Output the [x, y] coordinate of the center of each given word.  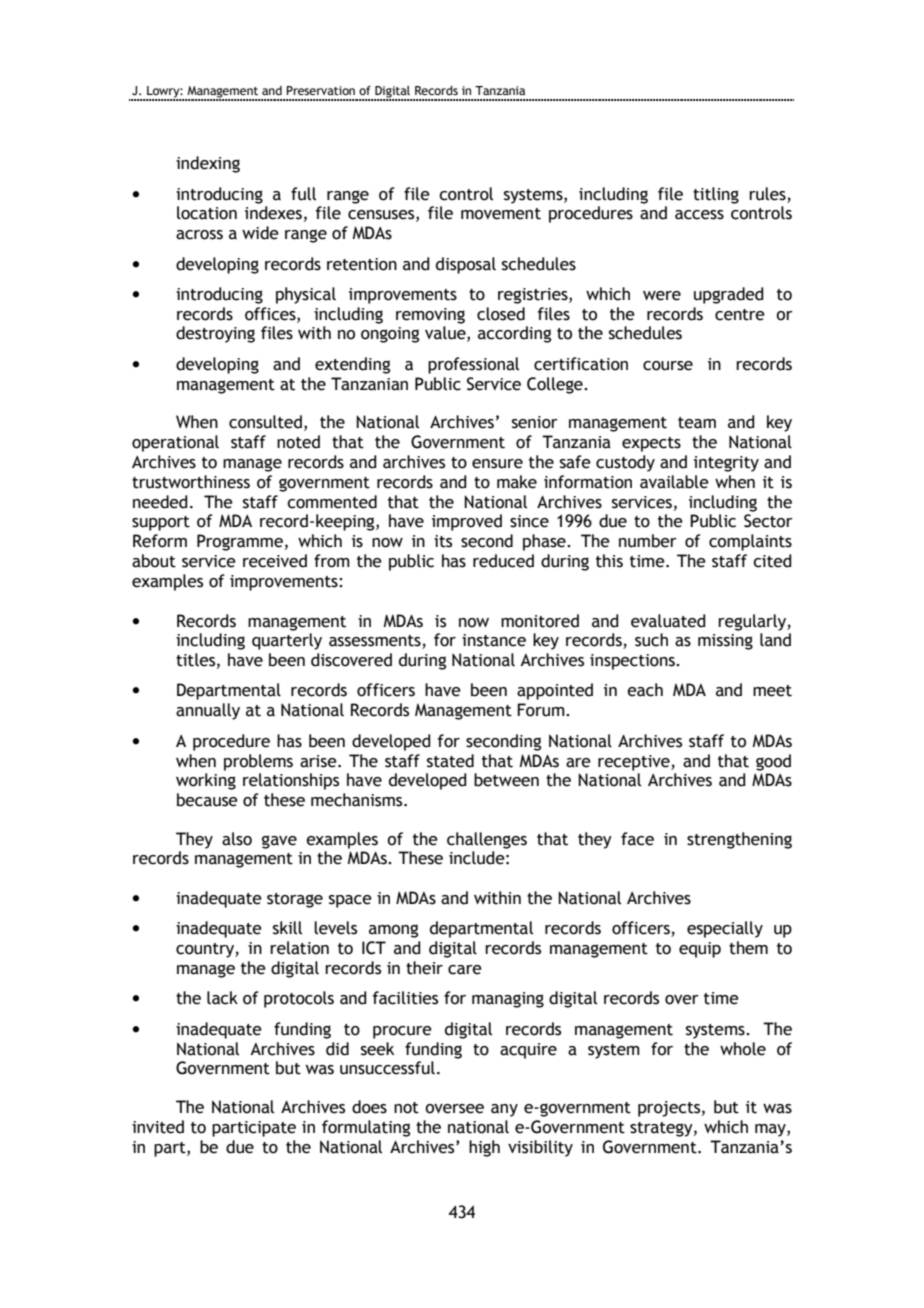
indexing [208, 164]
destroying [215, 334]
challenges [487, 840]
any [504, 1110]
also [237, 839]
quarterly [287, 641]
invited [158, 1127]
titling [716, 195]
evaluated [668, 621]
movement [501, 214]
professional [473, 365]
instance [494, 640]
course [668, 366]
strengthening [739, 840]
